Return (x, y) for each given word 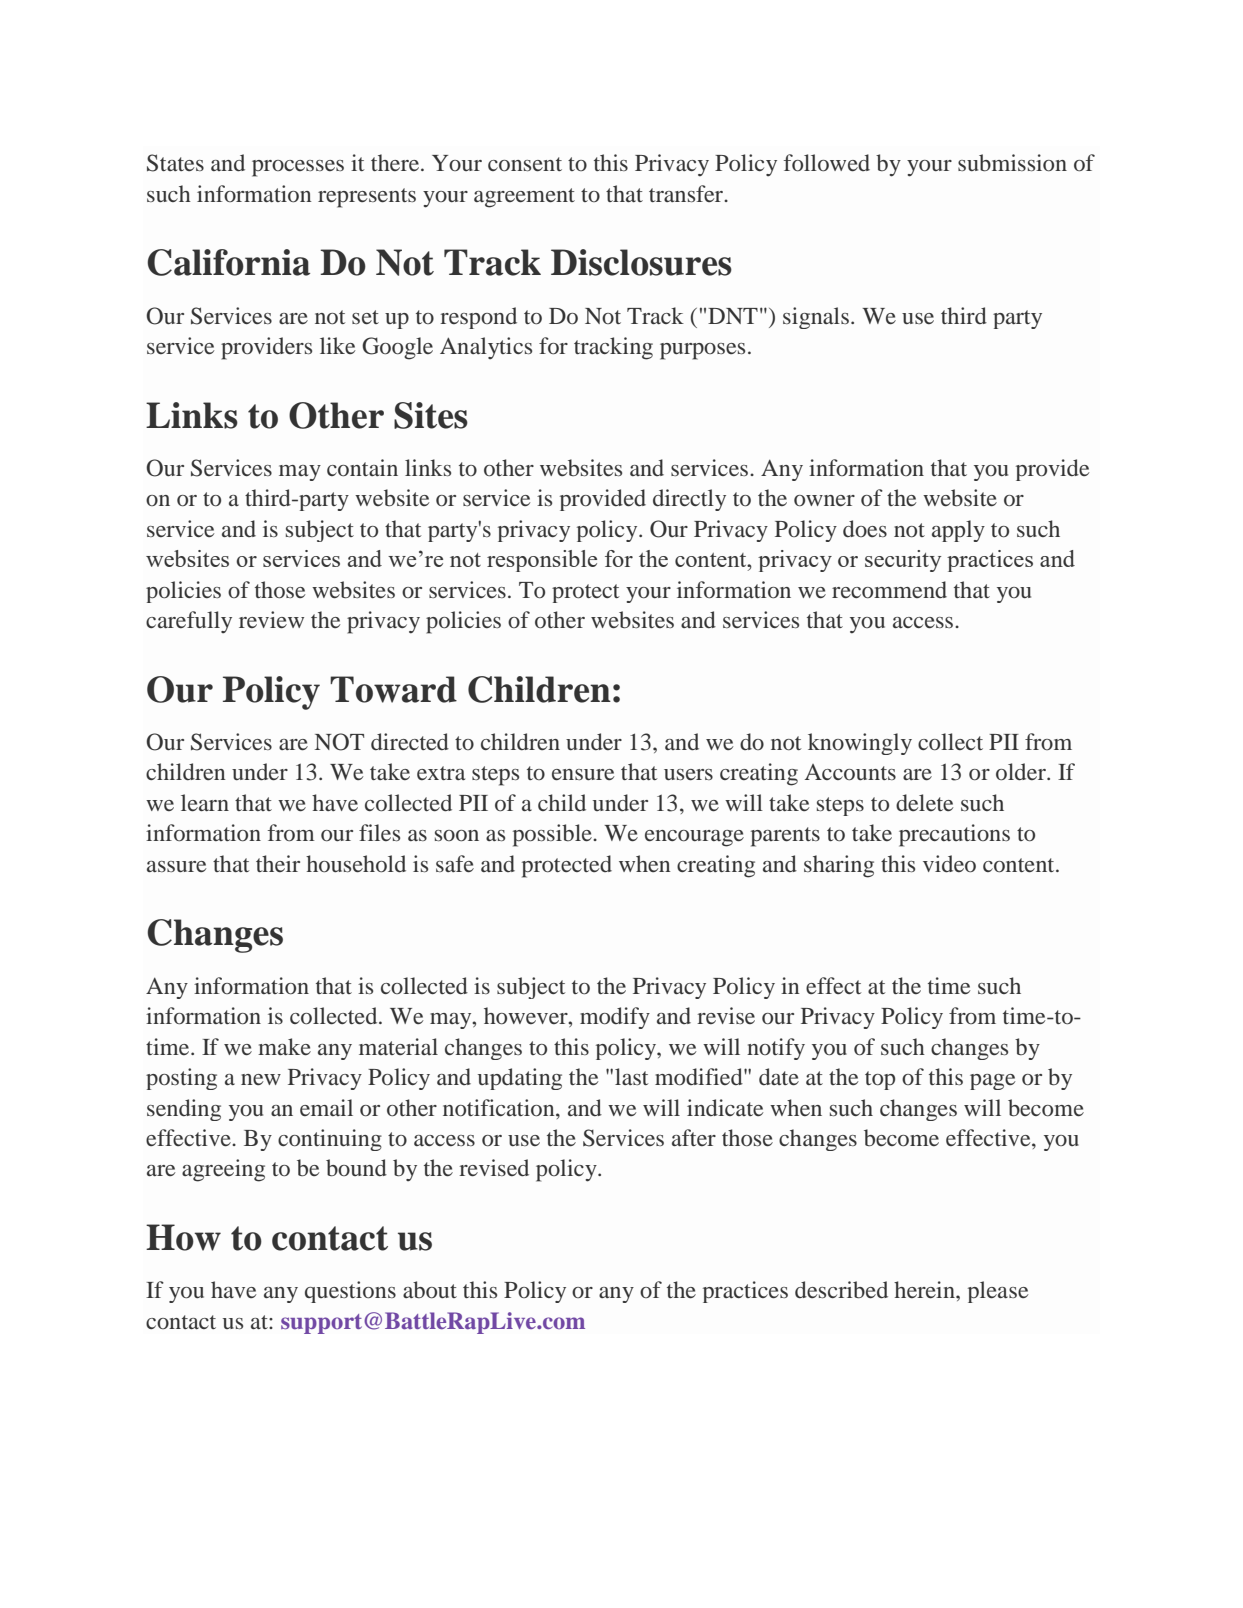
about (430, 1290)
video (949, 864)
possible (553, 835)
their (278, 863)
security (903, 561)
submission (1012, 163)
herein (925, 1290)
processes (298, 168)
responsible (542, 561)
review (271, 620)
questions (350, 1292)
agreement (524, 198)
